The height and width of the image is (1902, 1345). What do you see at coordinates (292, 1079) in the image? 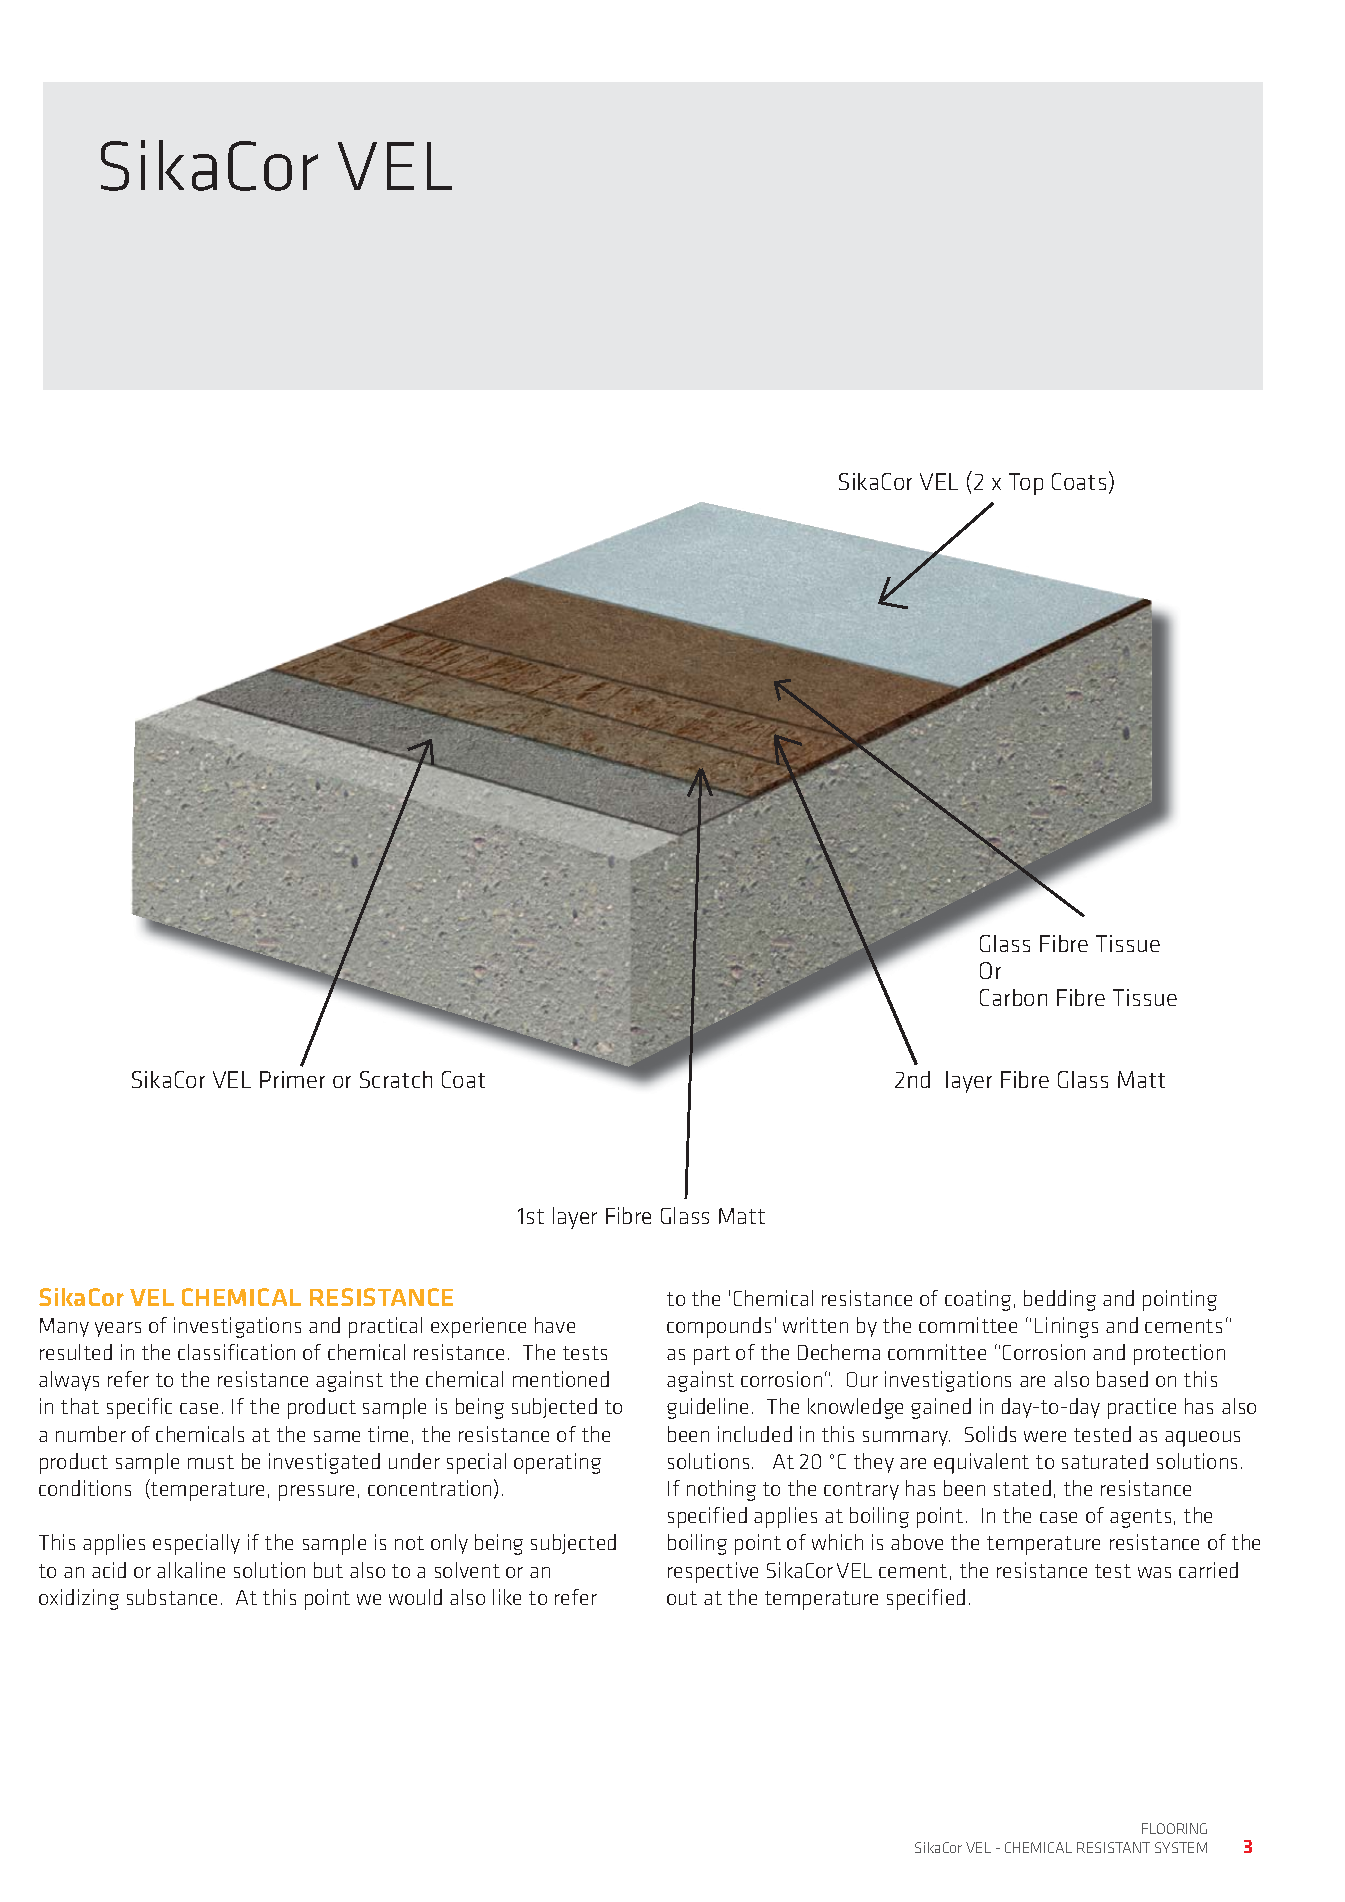
I see `Primer` at bounding box center [292, 1079].
